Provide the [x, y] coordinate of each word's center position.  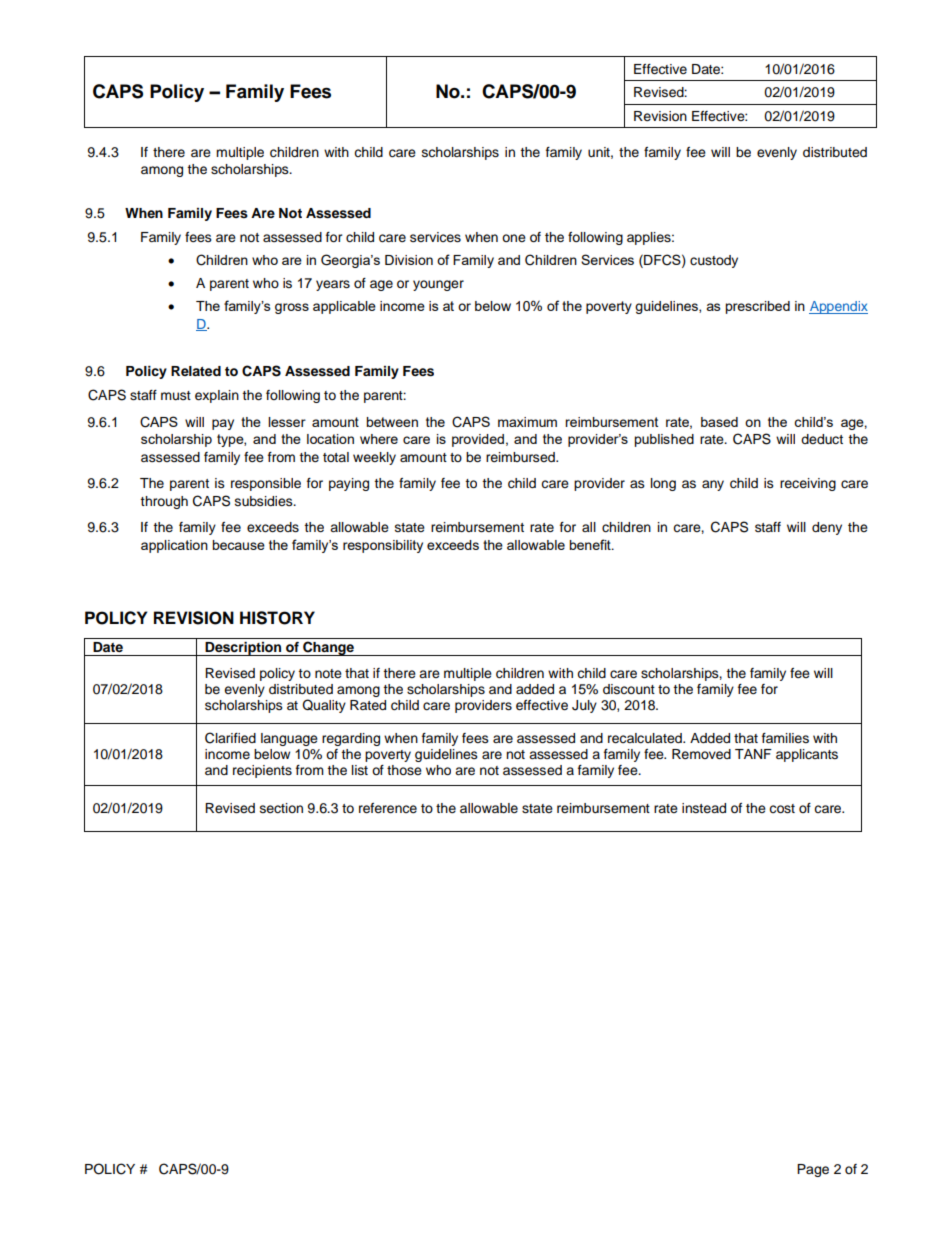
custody [714, 261]
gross [292, 308]
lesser [287, 422]
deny [827, 528]
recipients [262, 771]
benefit [591, 544]
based [719, 422]
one [514, 238]
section [281, 808]
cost [782, 809]
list [360, 770]
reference [388, 808]
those [404, 770]
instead [704, 808]
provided [478, 440]
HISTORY [277, 618]
